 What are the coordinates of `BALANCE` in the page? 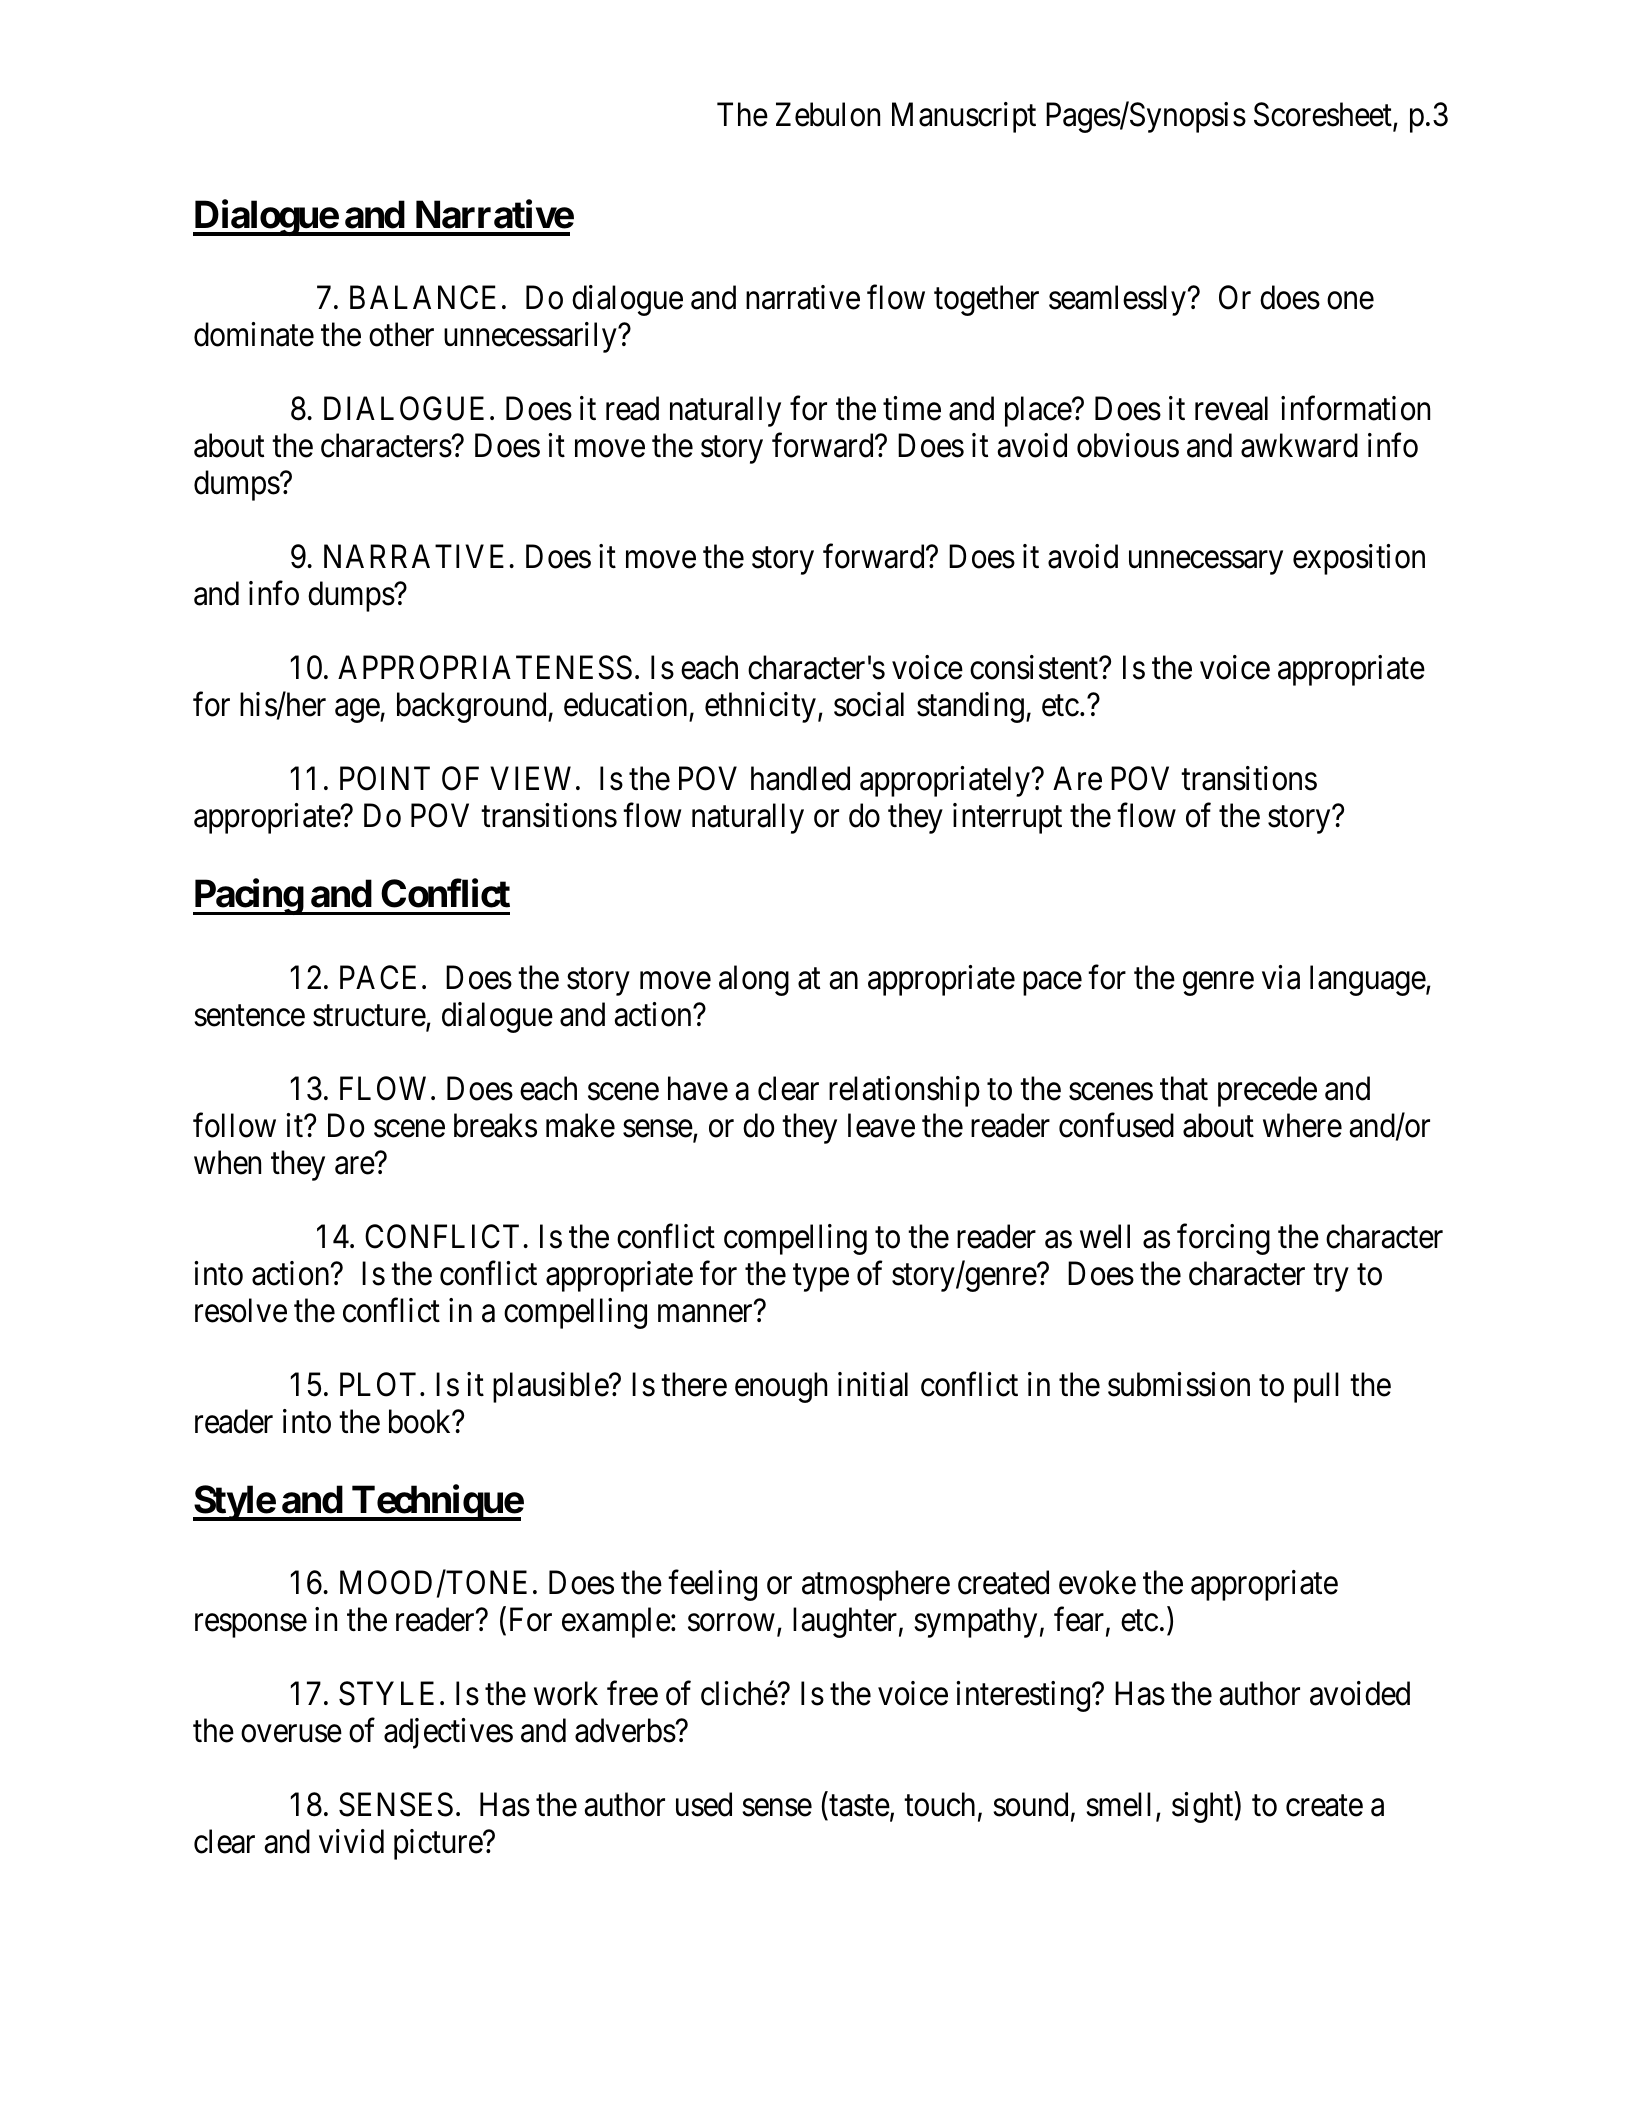 It's located at (423, 298).
